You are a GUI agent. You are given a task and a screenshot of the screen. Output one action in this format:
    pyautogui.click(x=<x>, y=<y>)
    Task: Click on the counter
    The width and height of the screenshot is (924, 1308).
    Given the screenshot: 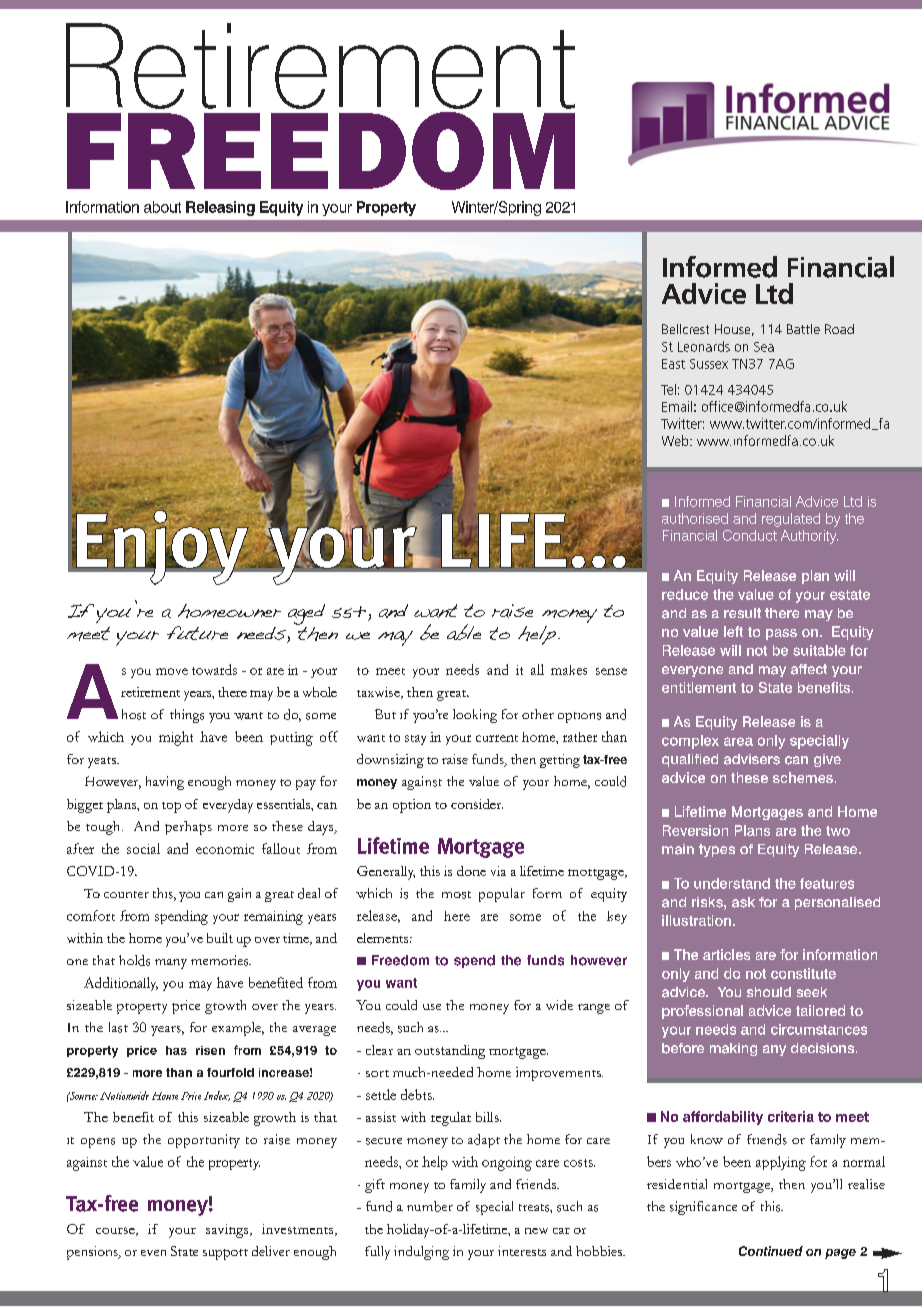 What is the action you would take?
    pyautogui.click(x=126, y=894)
